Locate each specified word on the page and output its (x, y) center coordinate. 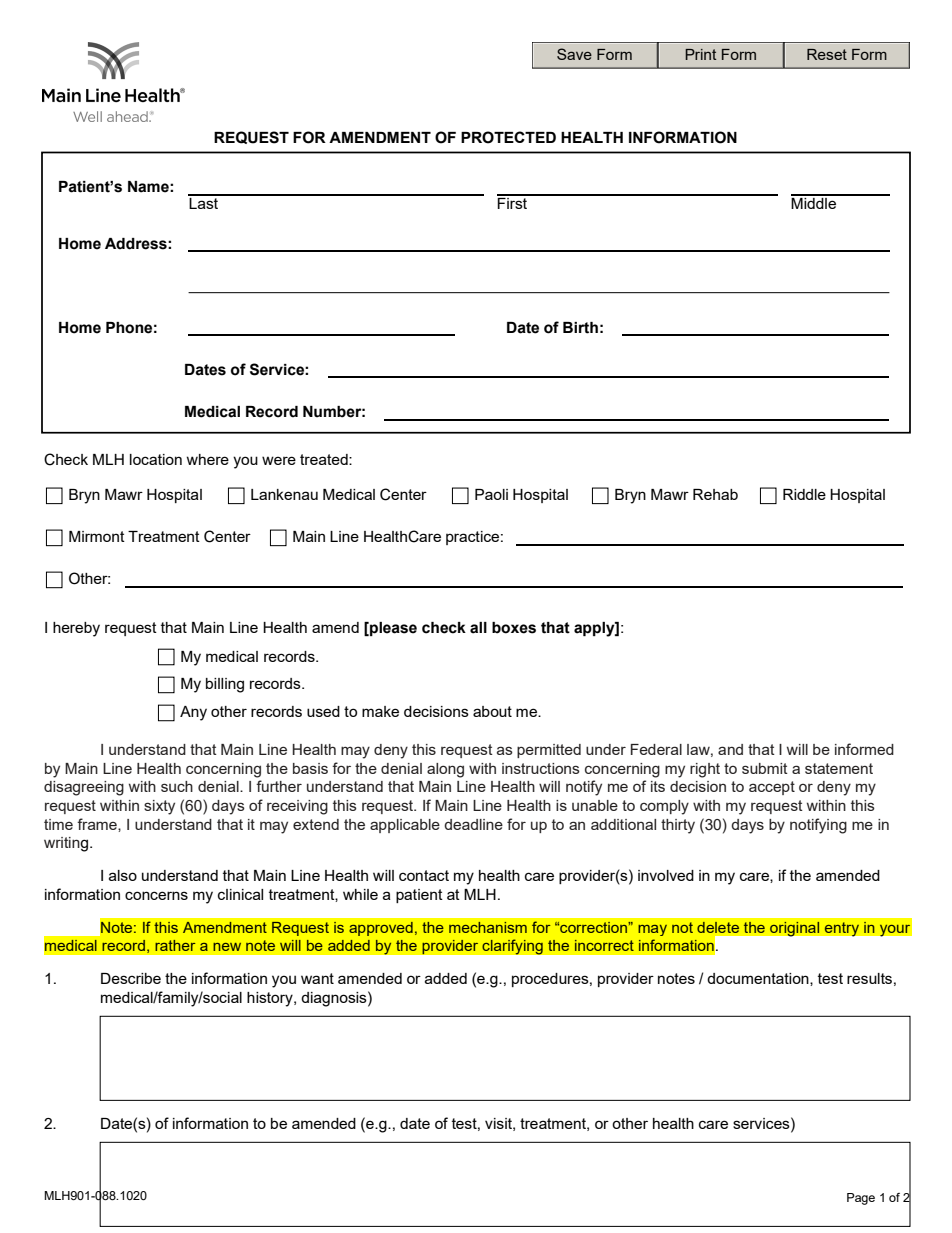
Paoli (491, 494)
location (156, 459)
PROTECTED (508, 137)
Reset (827, 54)
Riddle (804, 494)
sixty (159, 807)
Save (574, 54)
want (317, 978)
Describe (131, 978)
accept (772, 788)
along (445, 770)
